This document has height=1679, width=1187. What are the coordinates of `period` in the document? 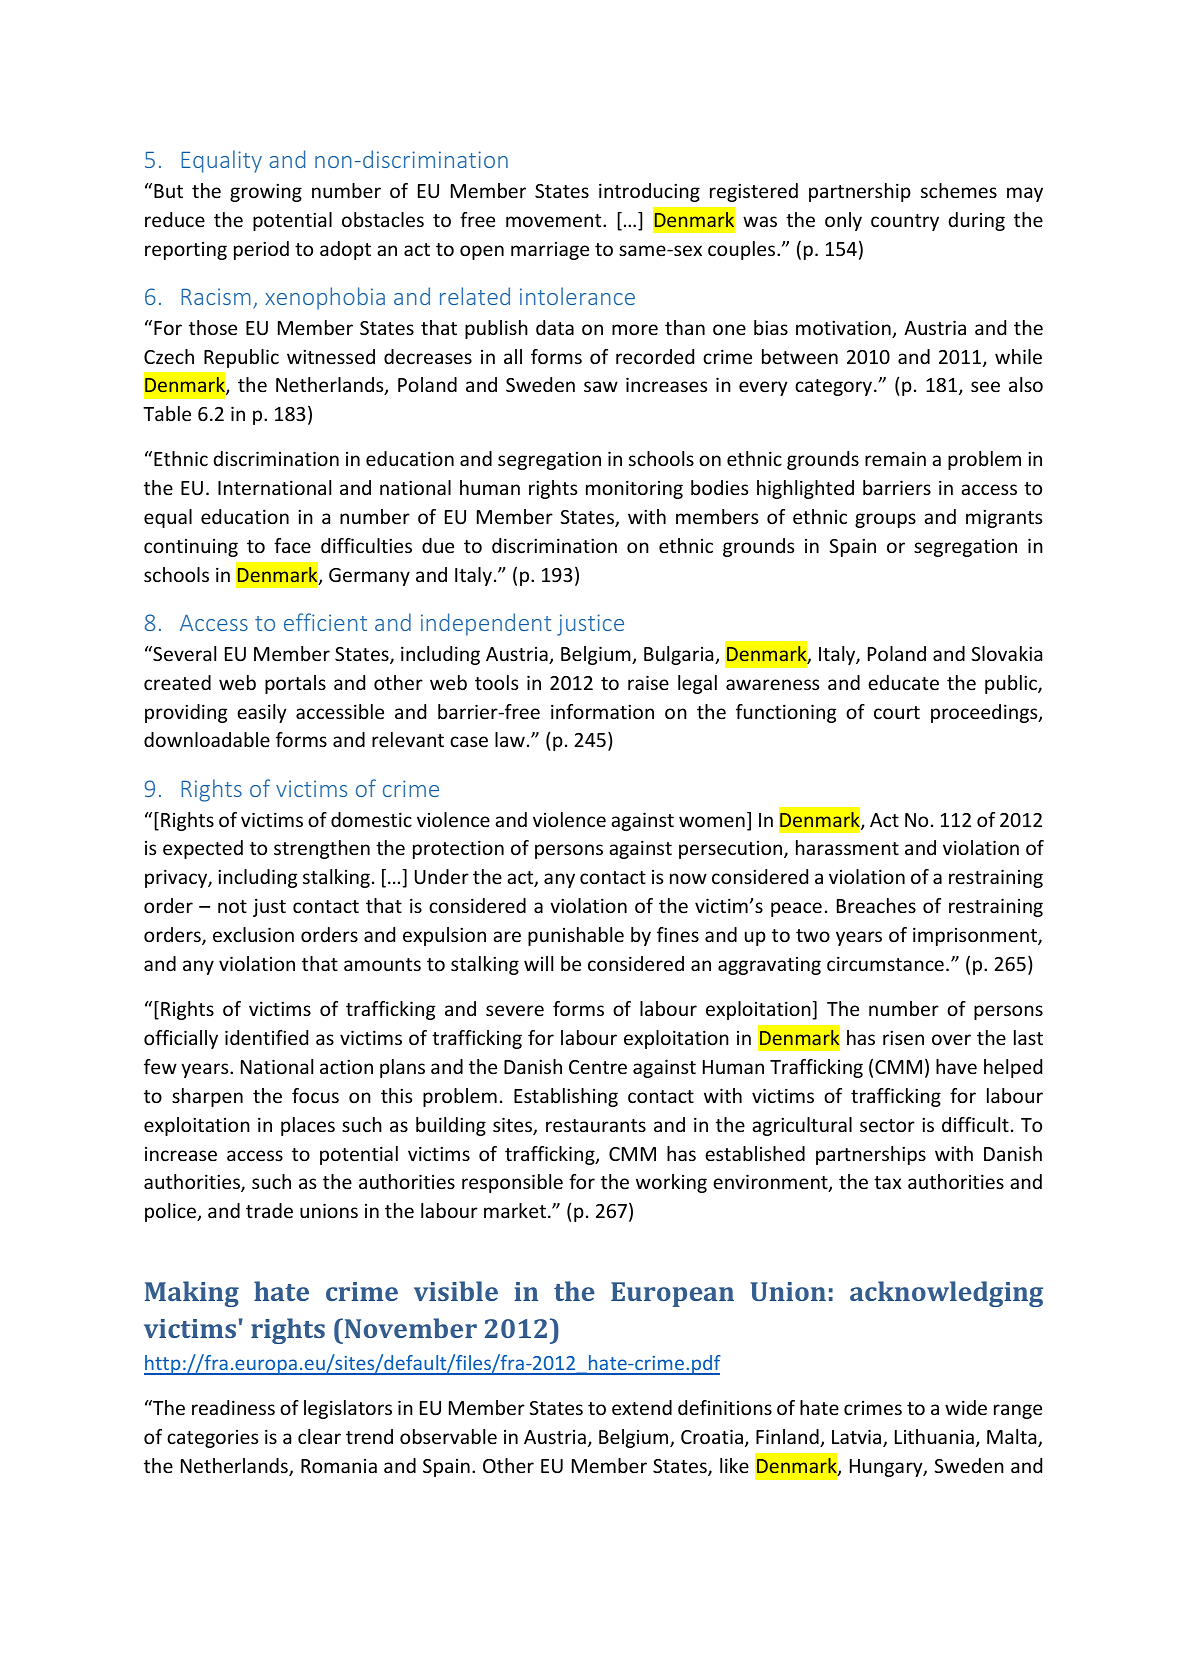 It's located at (261, 250).
